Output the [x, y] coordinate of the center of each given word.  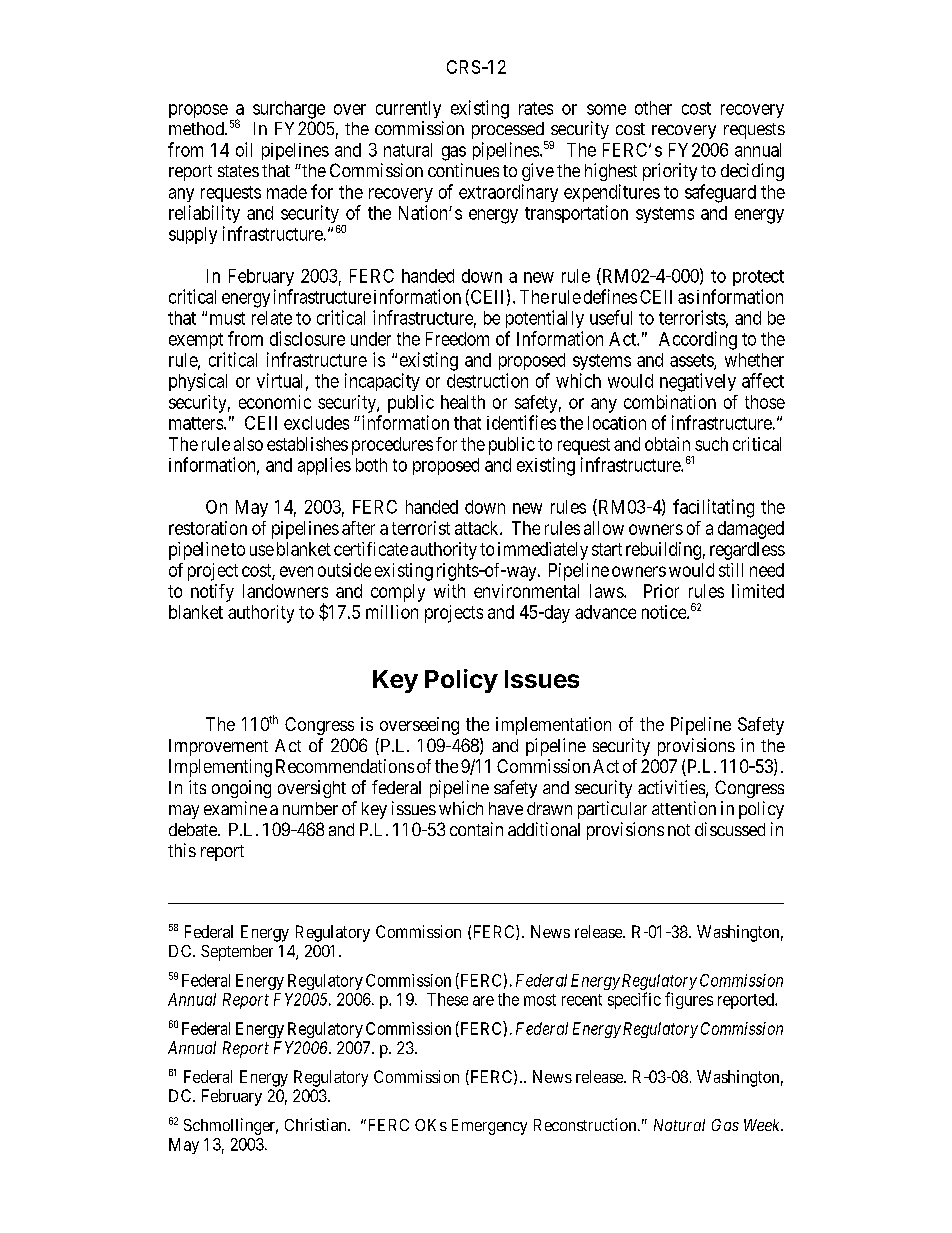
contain [476, 829]
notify [212, 593]
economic [275, 402]
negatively [698, 382]
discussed [730, 829]
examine [235, 808]
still [731, 570]
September [237, 953]
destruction [487, 380]
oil [244, 149]
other [653, 108]
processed [509, 132]
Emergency [489, 1127]
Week [763, 1125]
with [449, 591]
